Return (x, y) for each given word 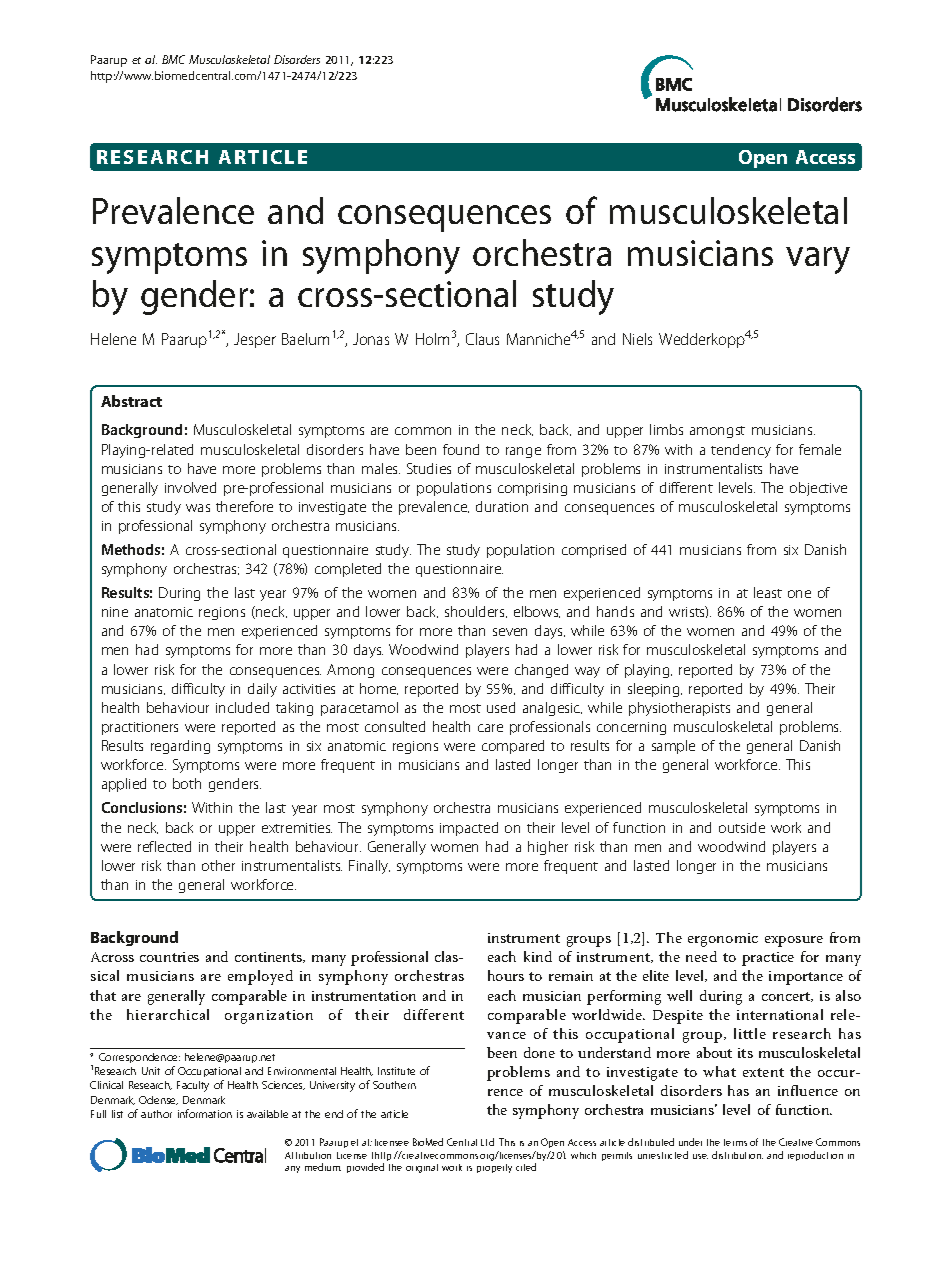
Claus (482, 339)
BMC (173, 59)
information (205, 1113)
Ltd (487, 1142)
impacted (469, 829)
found (461, 449)
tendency (741, 451)
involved (190, 487)
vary (818, 260)
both (187, 783)
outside (742, 827)
